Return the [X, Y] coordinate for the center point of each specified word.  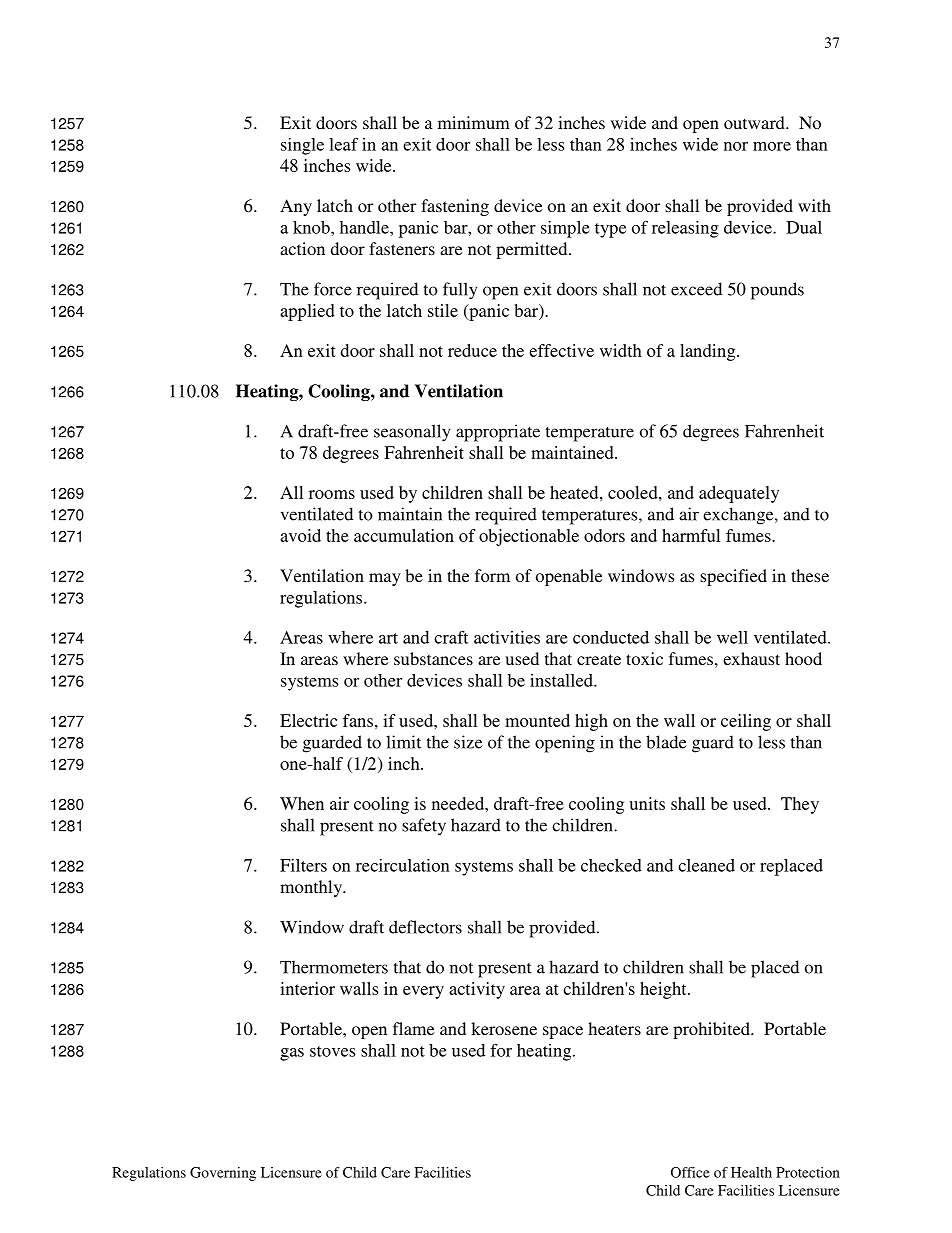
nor [736, 146]
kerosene [504, 1028]
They [800, 805]
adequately [739, 494]
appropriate [498, 433]
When [302, 803]
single [302, 146]
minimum [474, 122]
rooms [332, 494]
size [468, 742]
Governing [223, 1174]
